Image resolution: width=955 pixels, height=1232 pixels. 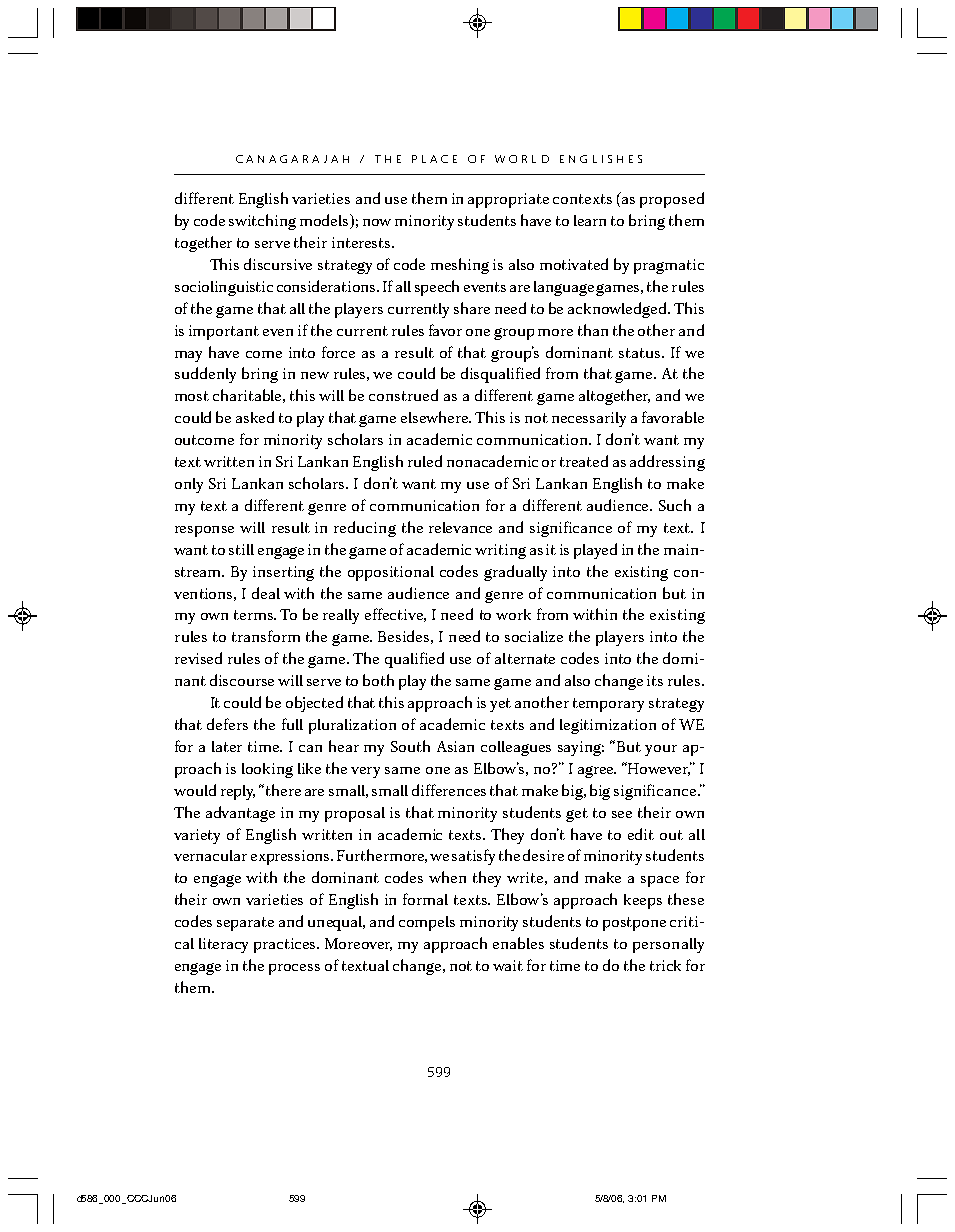 I want to click on PLACE, so click(x=434, y=159).
